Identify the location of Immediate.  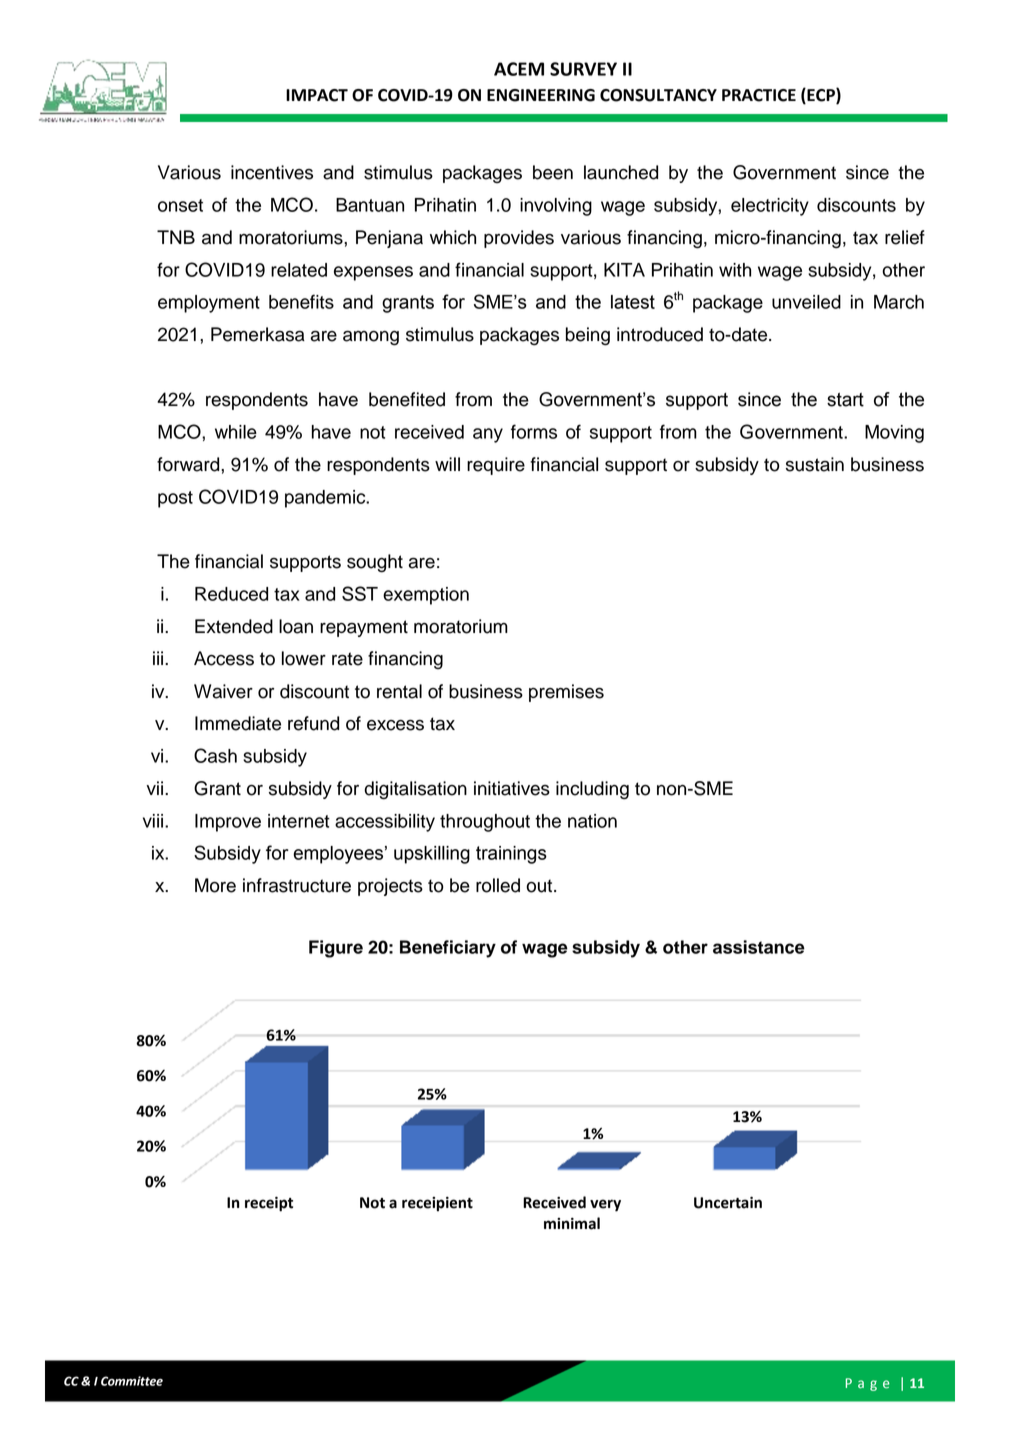
(238, 723).
